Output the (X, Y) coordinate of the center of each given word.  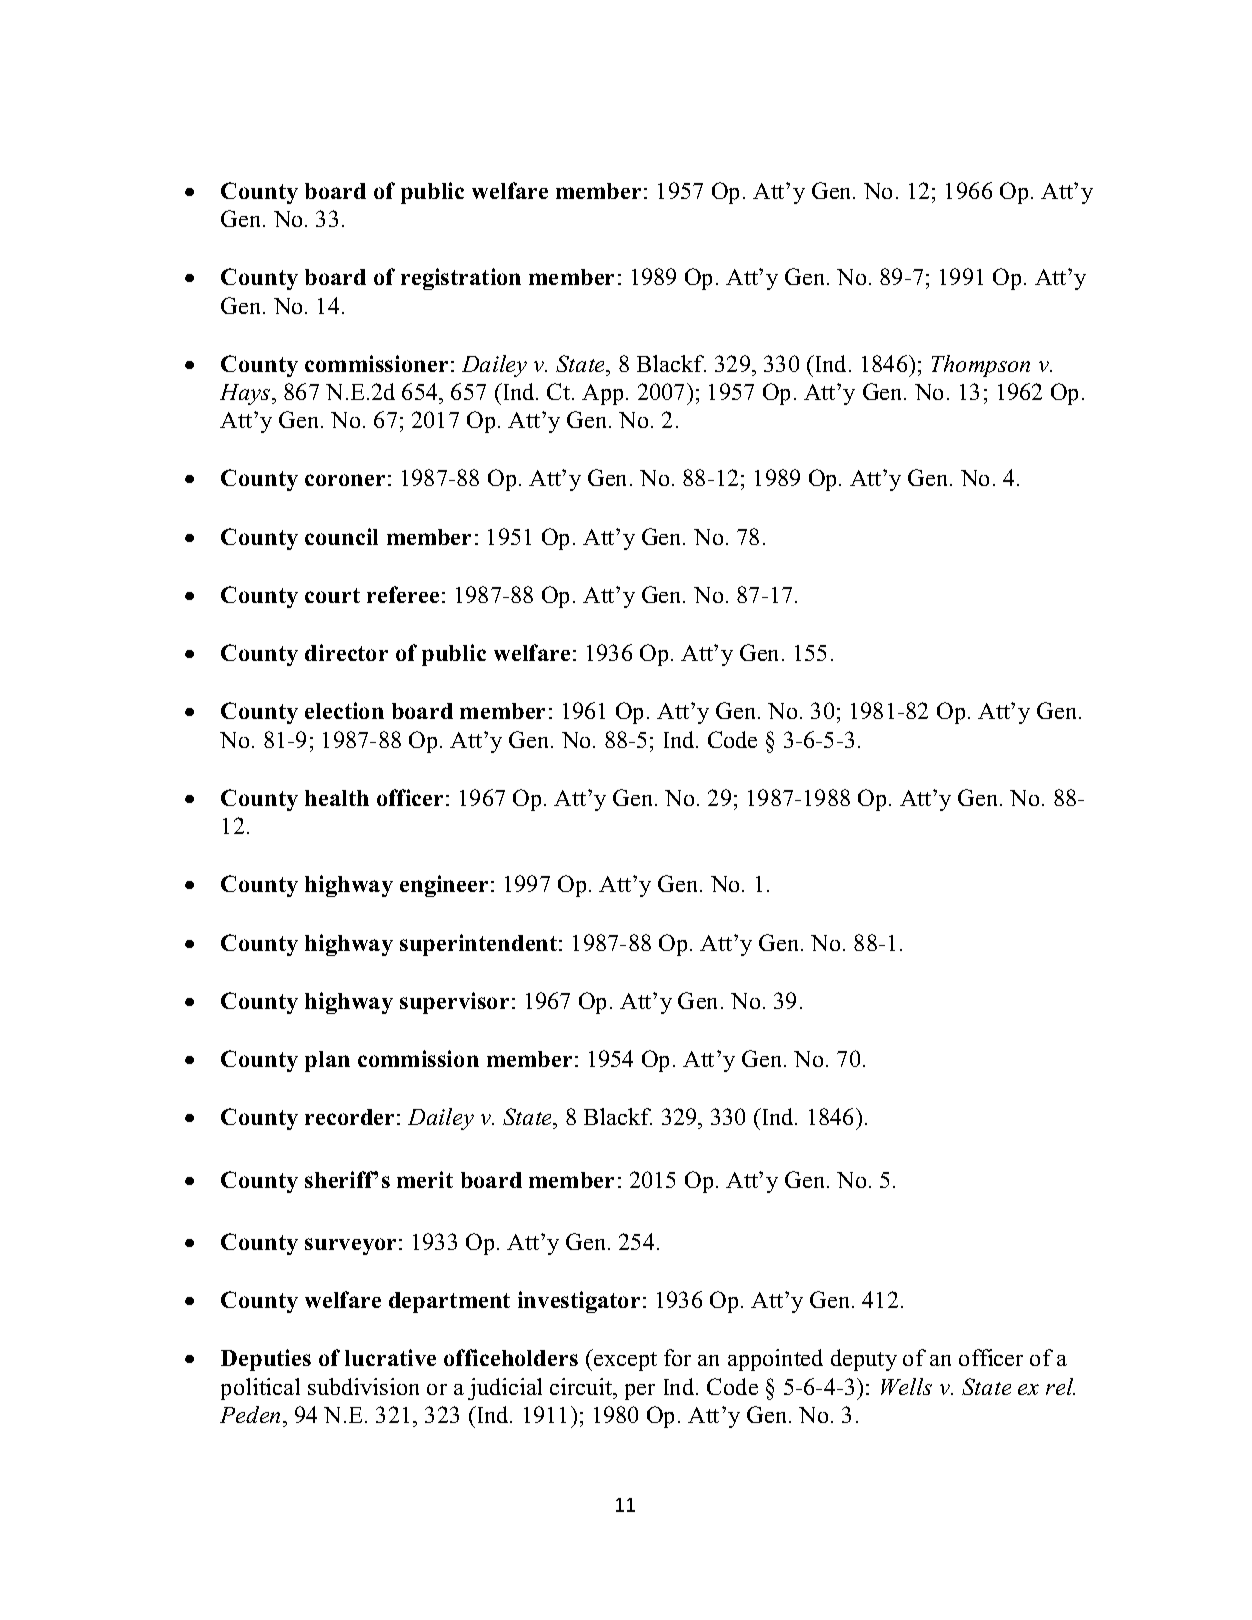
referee (403, 594)
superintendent (480, 945)
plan (327, 1061)
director (346, 652)
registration (461, 279)
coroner (345, 480)
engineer (444, 886)
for (677, 1357)
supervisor (454, 1003)
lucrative (390, 1357)
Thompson (981, 366)
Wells (906, 1386)
